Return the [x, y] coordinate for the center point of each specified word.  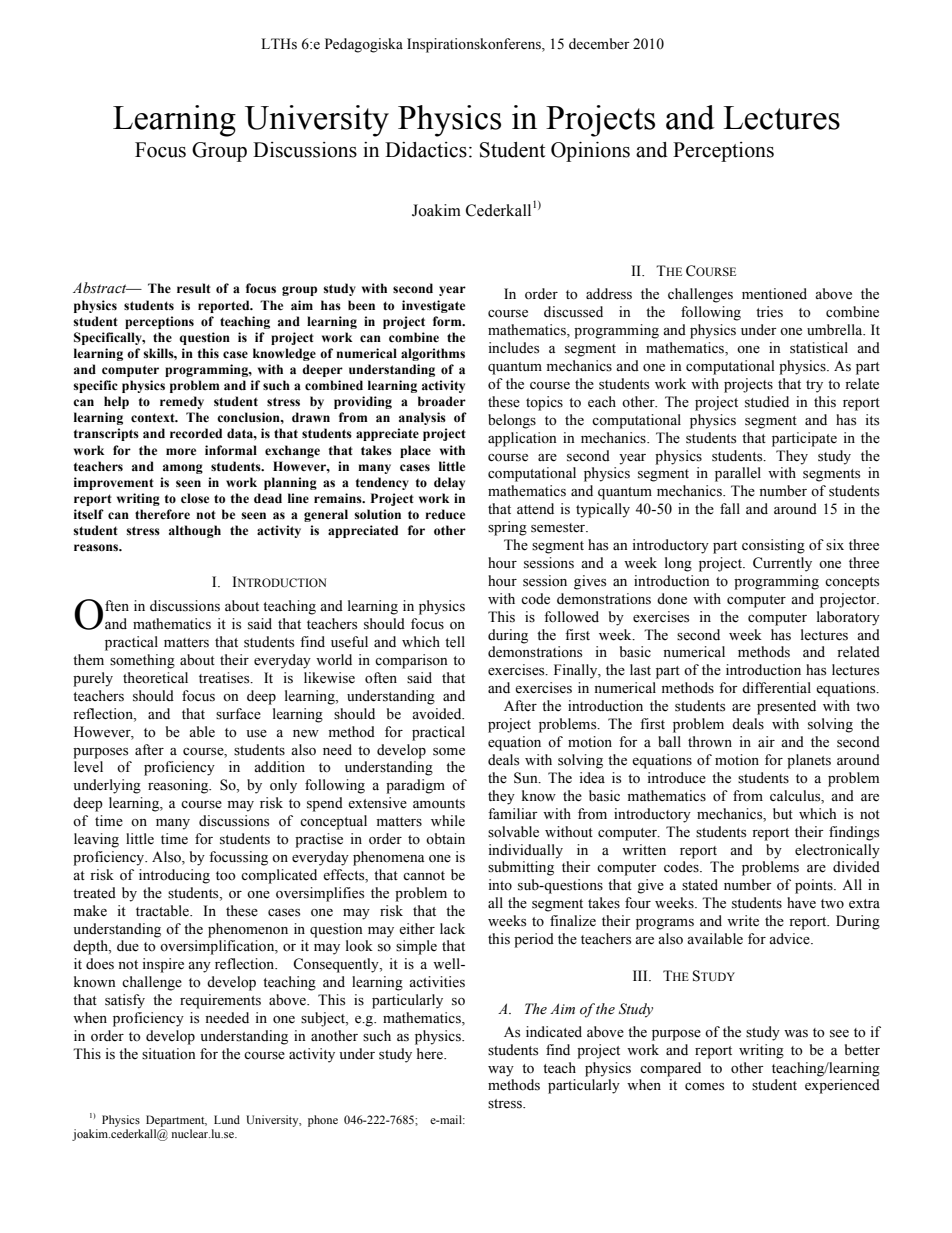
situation [169, 1054]
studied [767, 402]
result [194, 288]
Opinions [590, 152]
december [599, 44]
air [766, 741]
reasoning [179, 786]
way [501, 1071]
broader [442, 401]
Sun [527, 778]
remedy [182, 402]
